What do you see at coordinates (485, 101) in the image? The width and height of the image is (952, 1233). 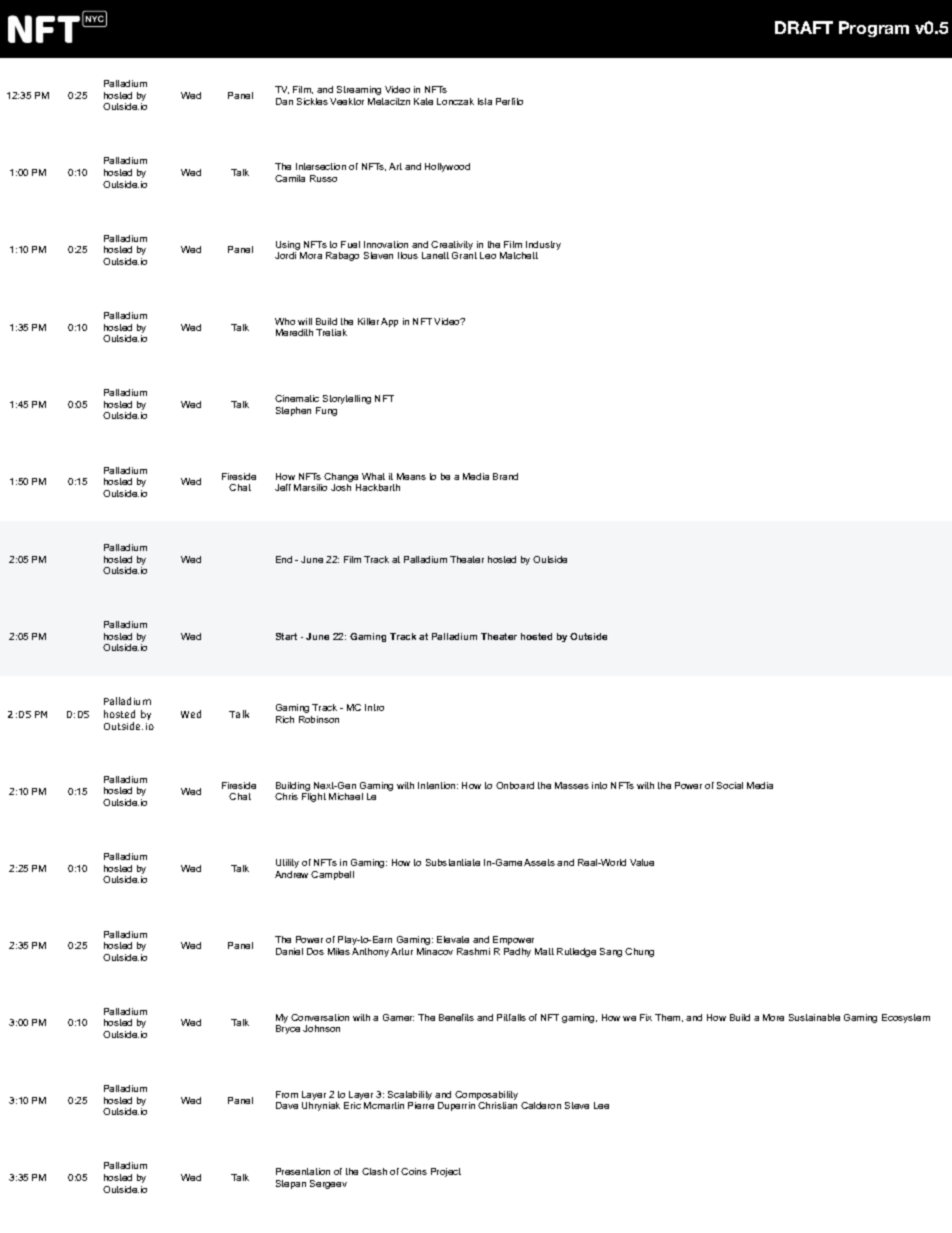 I see `Isla` at bounding box center [485, 101].
